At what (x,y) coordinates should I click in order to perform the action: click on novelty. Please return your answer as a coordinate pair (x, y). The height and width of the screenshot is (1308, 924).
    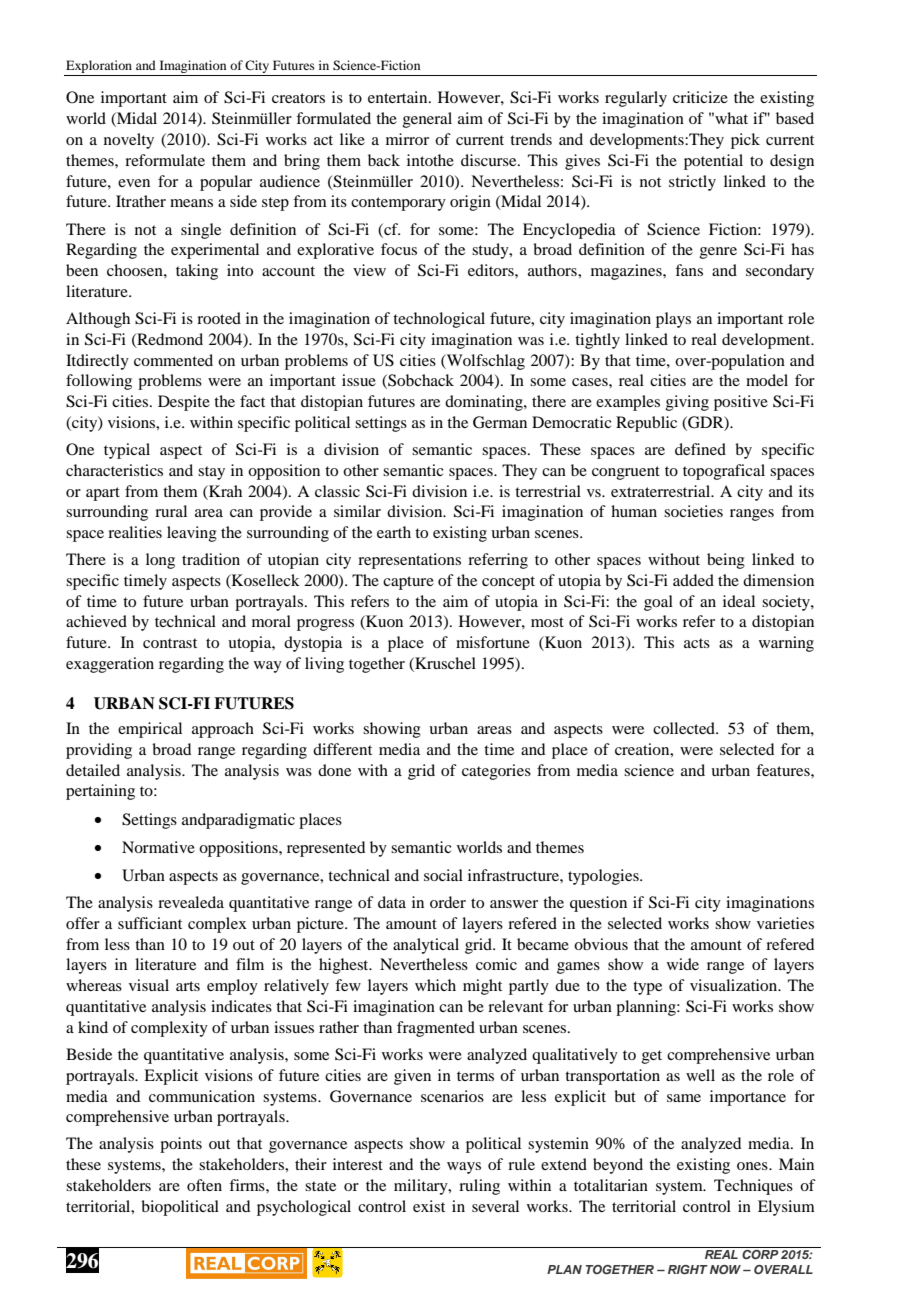
    Looking at the image, I should click on (129, 141).
